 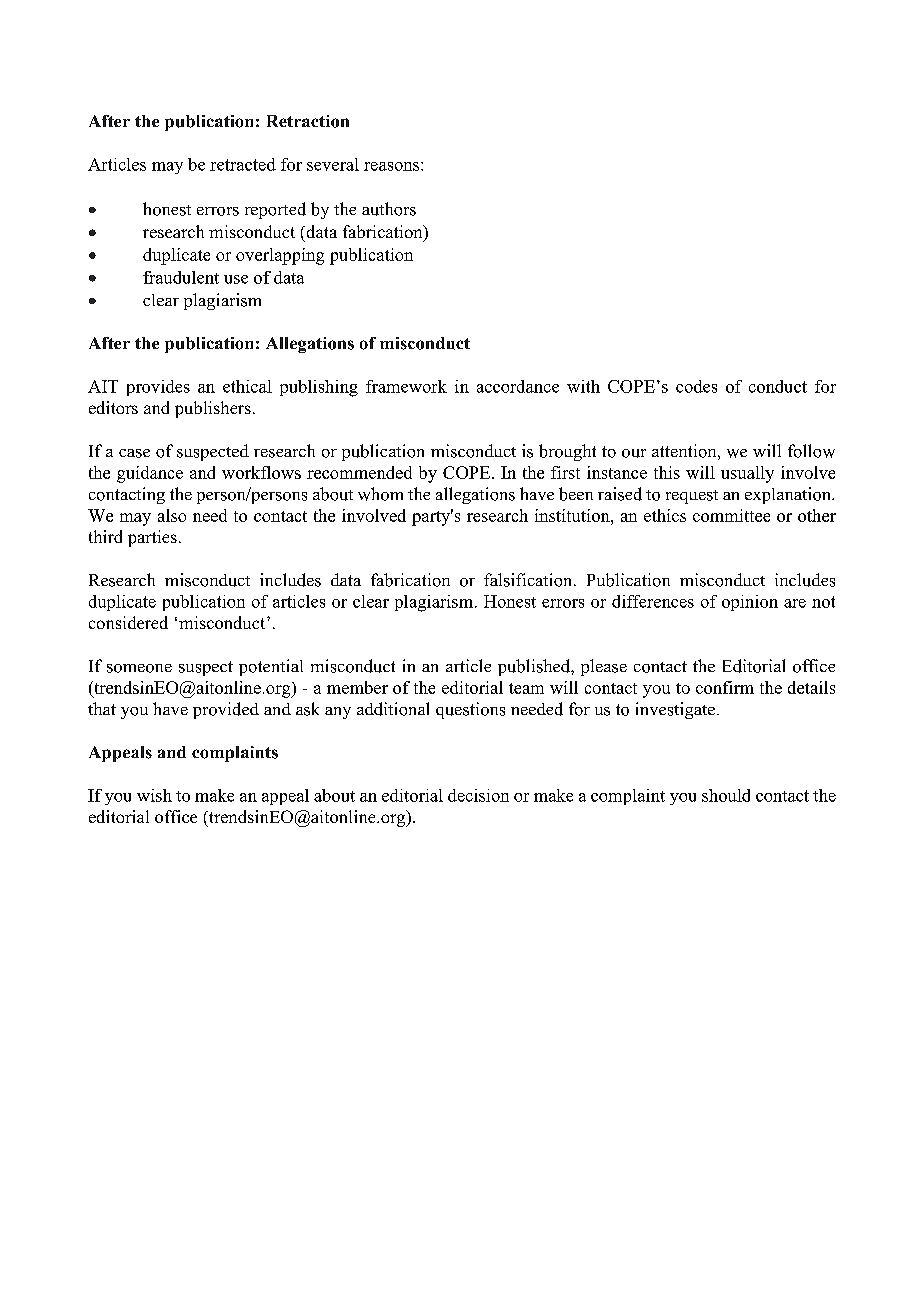 What do you see at coordinates (478, 795) in the page?
I see `decision` at bounding box center [478, 795].
